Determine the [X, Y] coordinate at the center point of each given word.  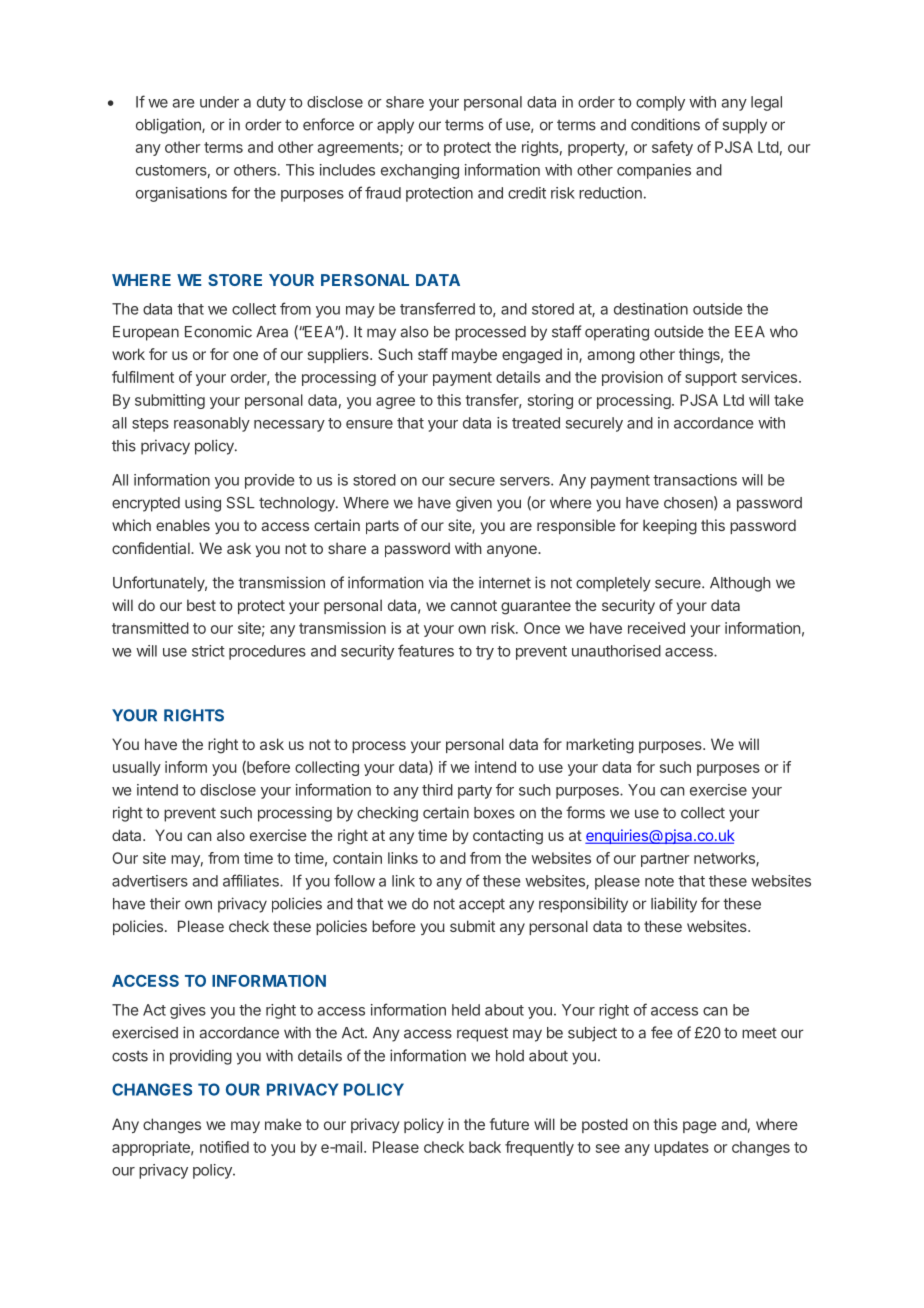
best [201, 605]
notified [224, 1147]
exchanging [420, 171]
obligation [169, 126]
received [656, 628]
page [700, 1127]
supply [744, 126]
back [485, 1147]
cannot [474, 605]
